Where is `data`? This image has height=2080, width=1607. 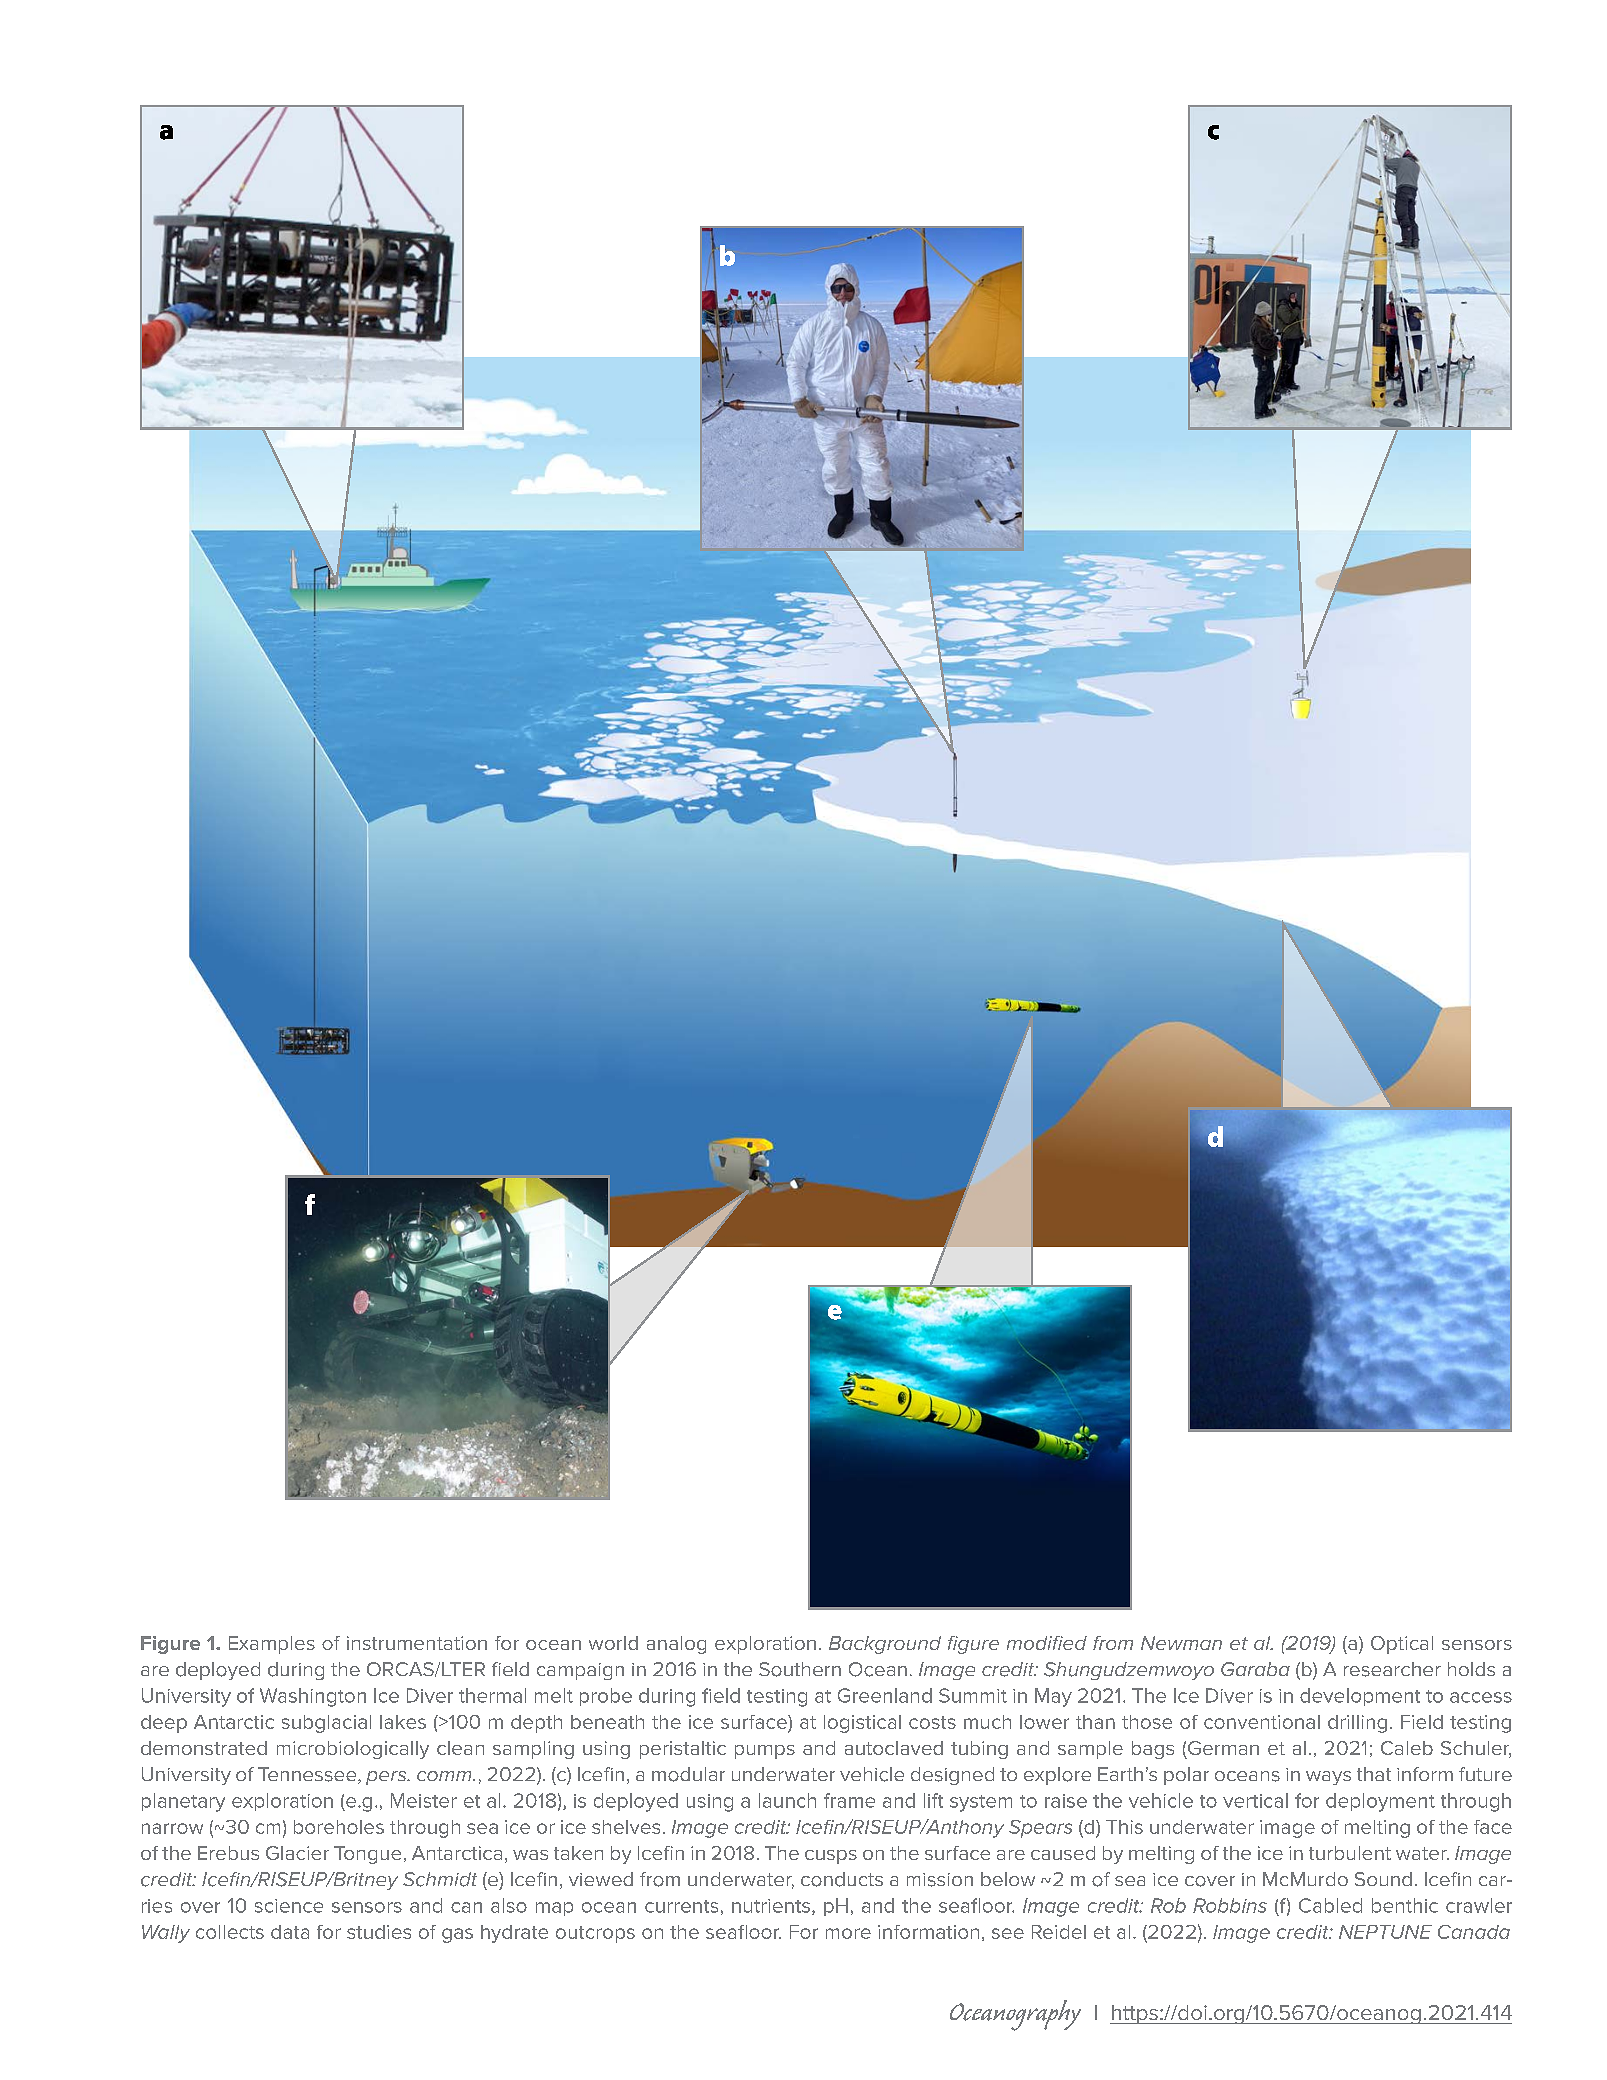 data is located at coordinates (290, 1932).
